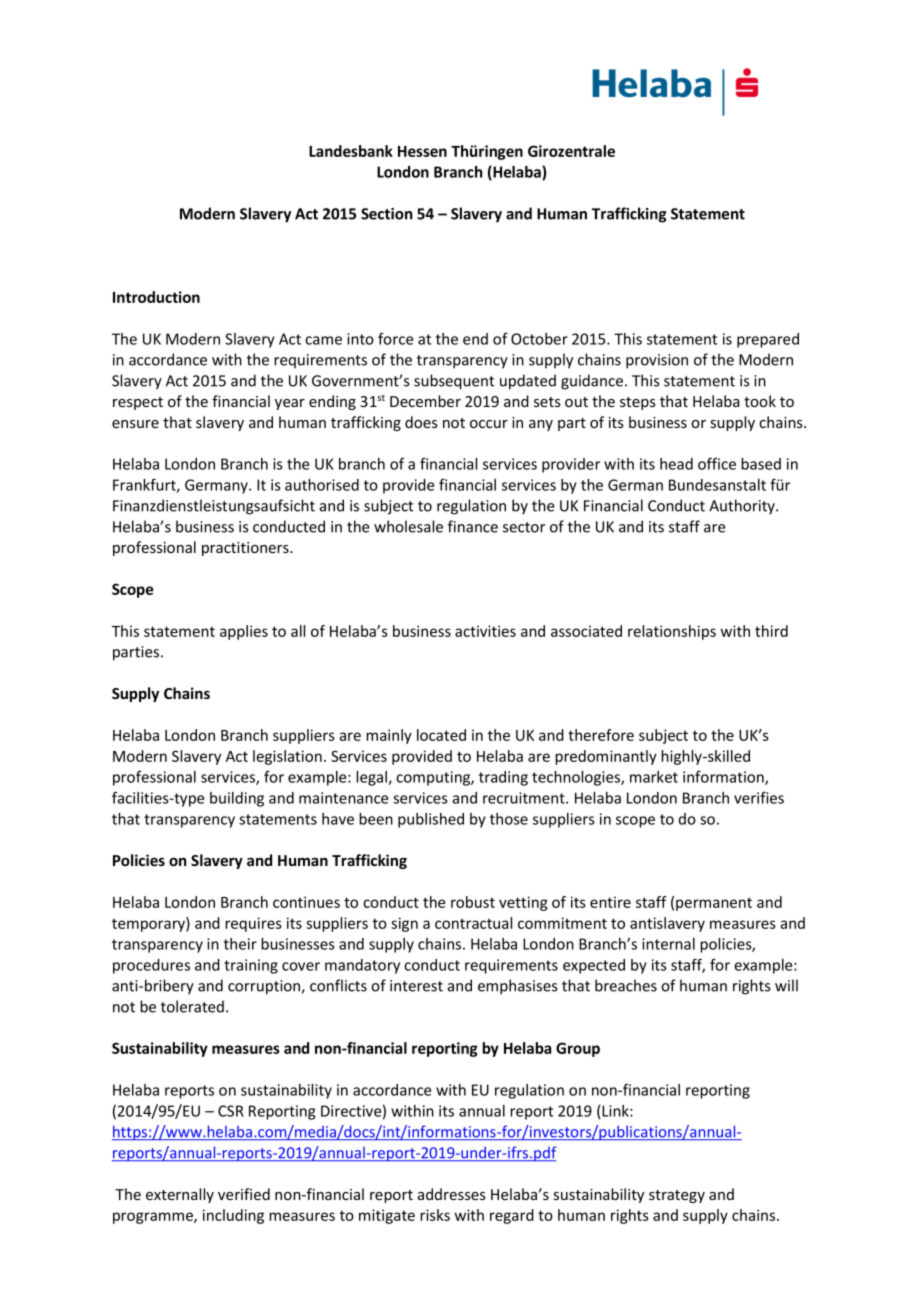 The width and height of the image is (924, 1308). I want to click on practitioners, so click(246, 549).
